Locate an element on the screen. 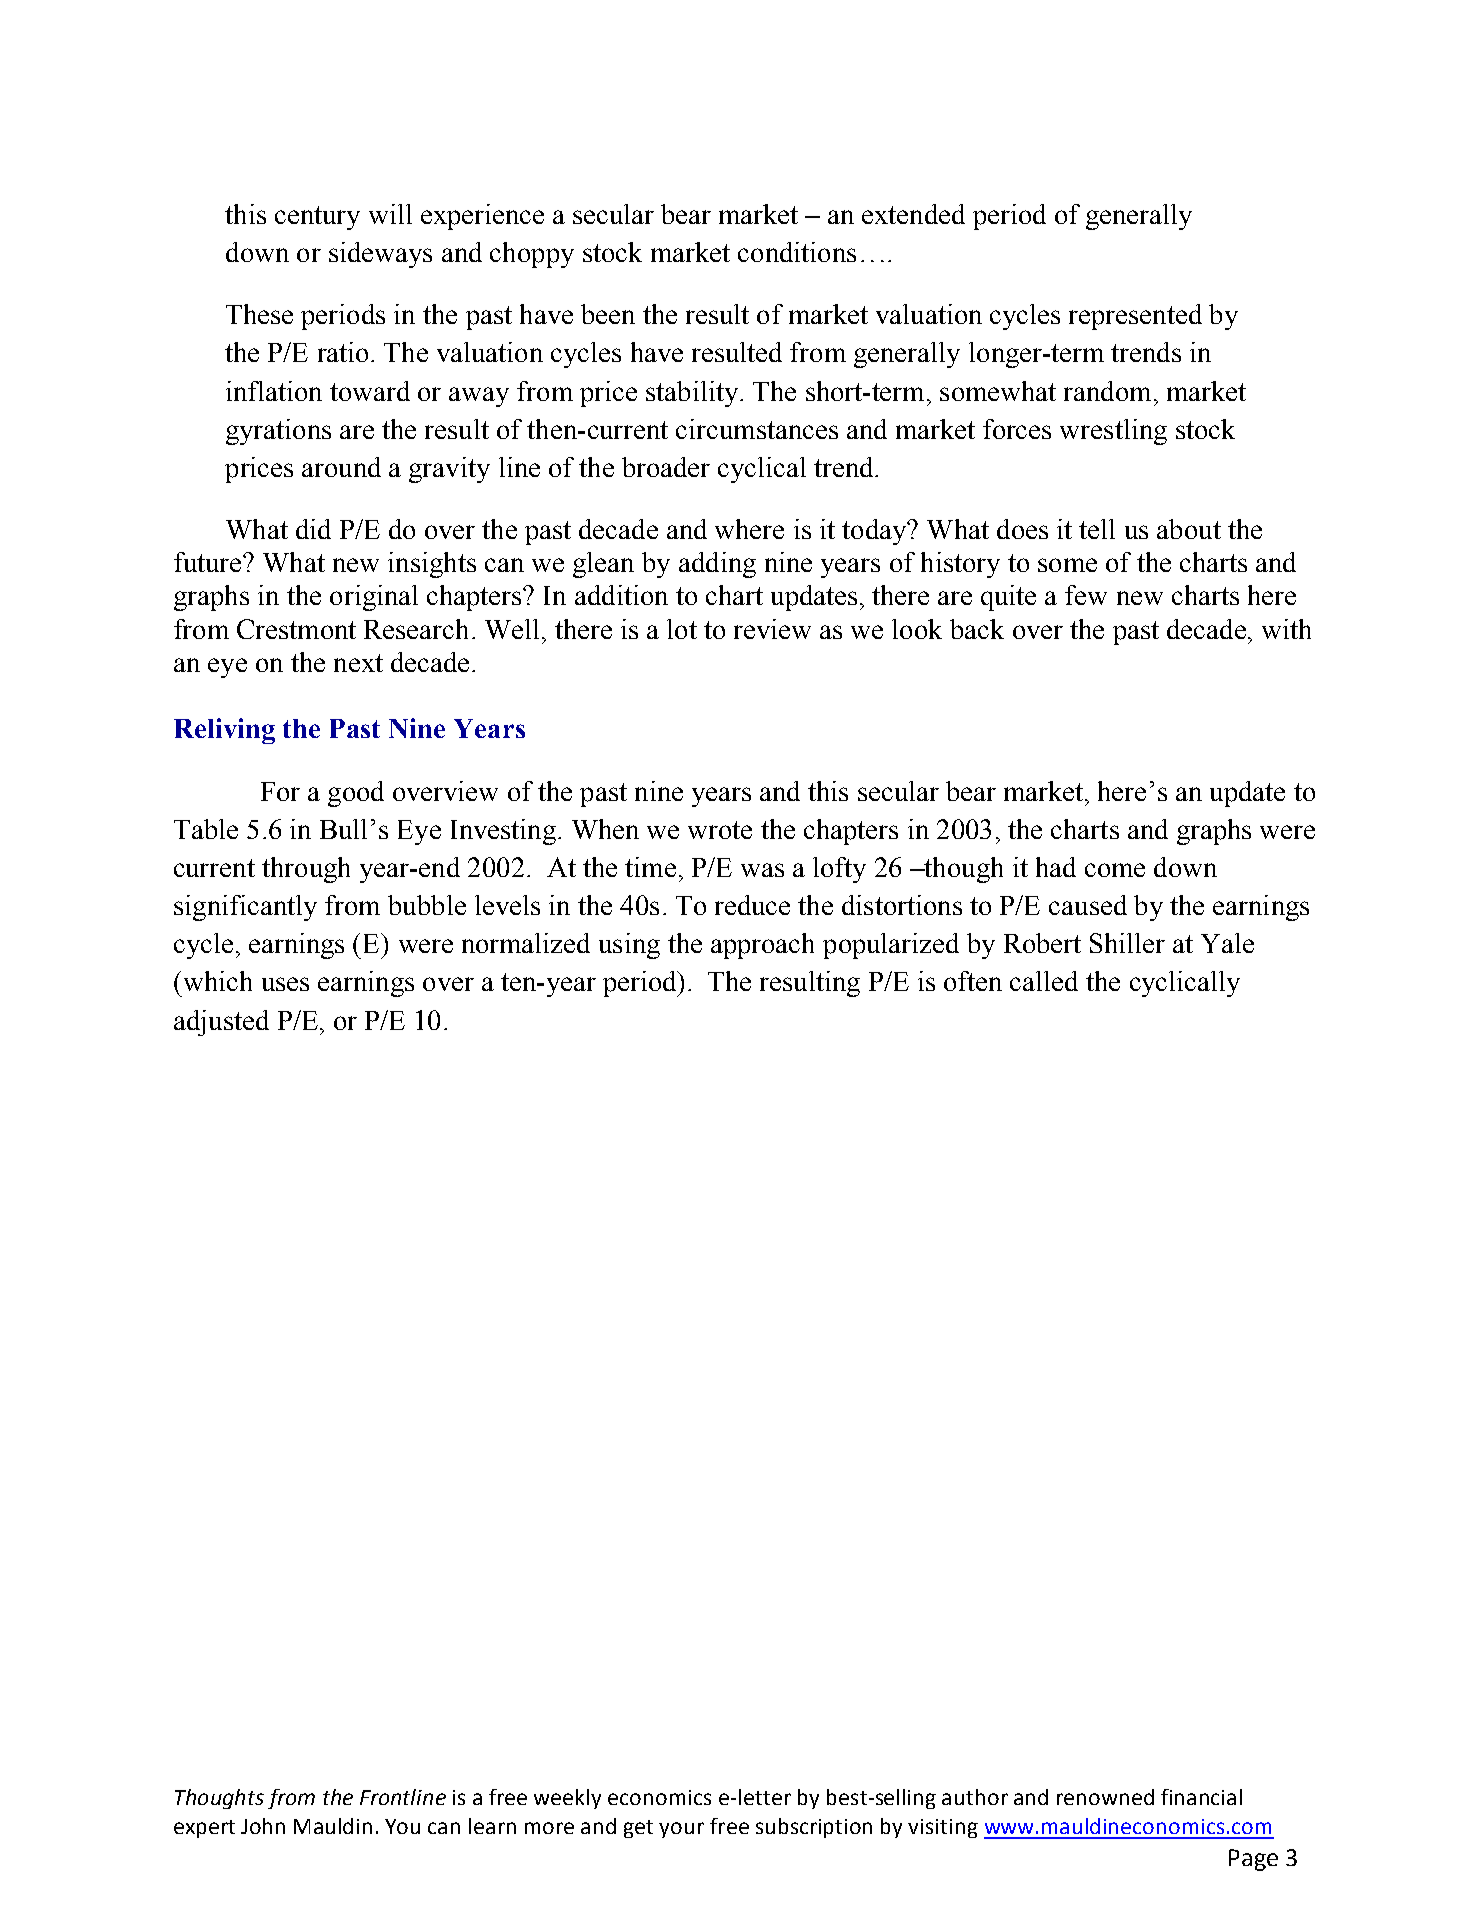 The width and height of the screenshot is (1472, 1905). century is located at coordinates (317, 218).
